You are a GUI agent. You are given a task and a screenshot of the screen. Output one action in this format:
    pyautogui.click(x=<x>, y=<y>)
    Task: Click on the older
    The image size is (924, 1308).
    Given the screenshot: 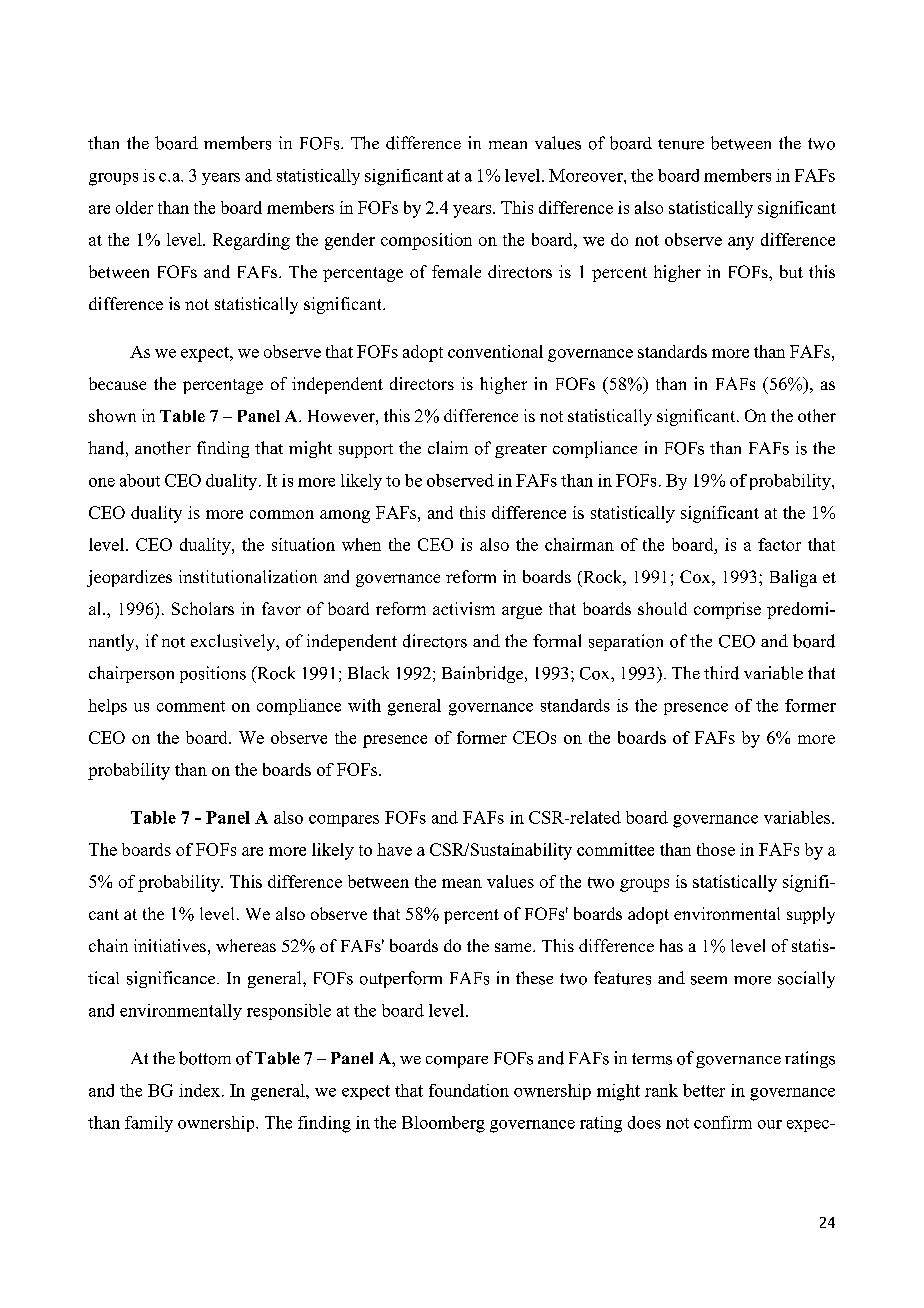 What is the action you would take?
    pyautogui.click(x=134, y=207)
